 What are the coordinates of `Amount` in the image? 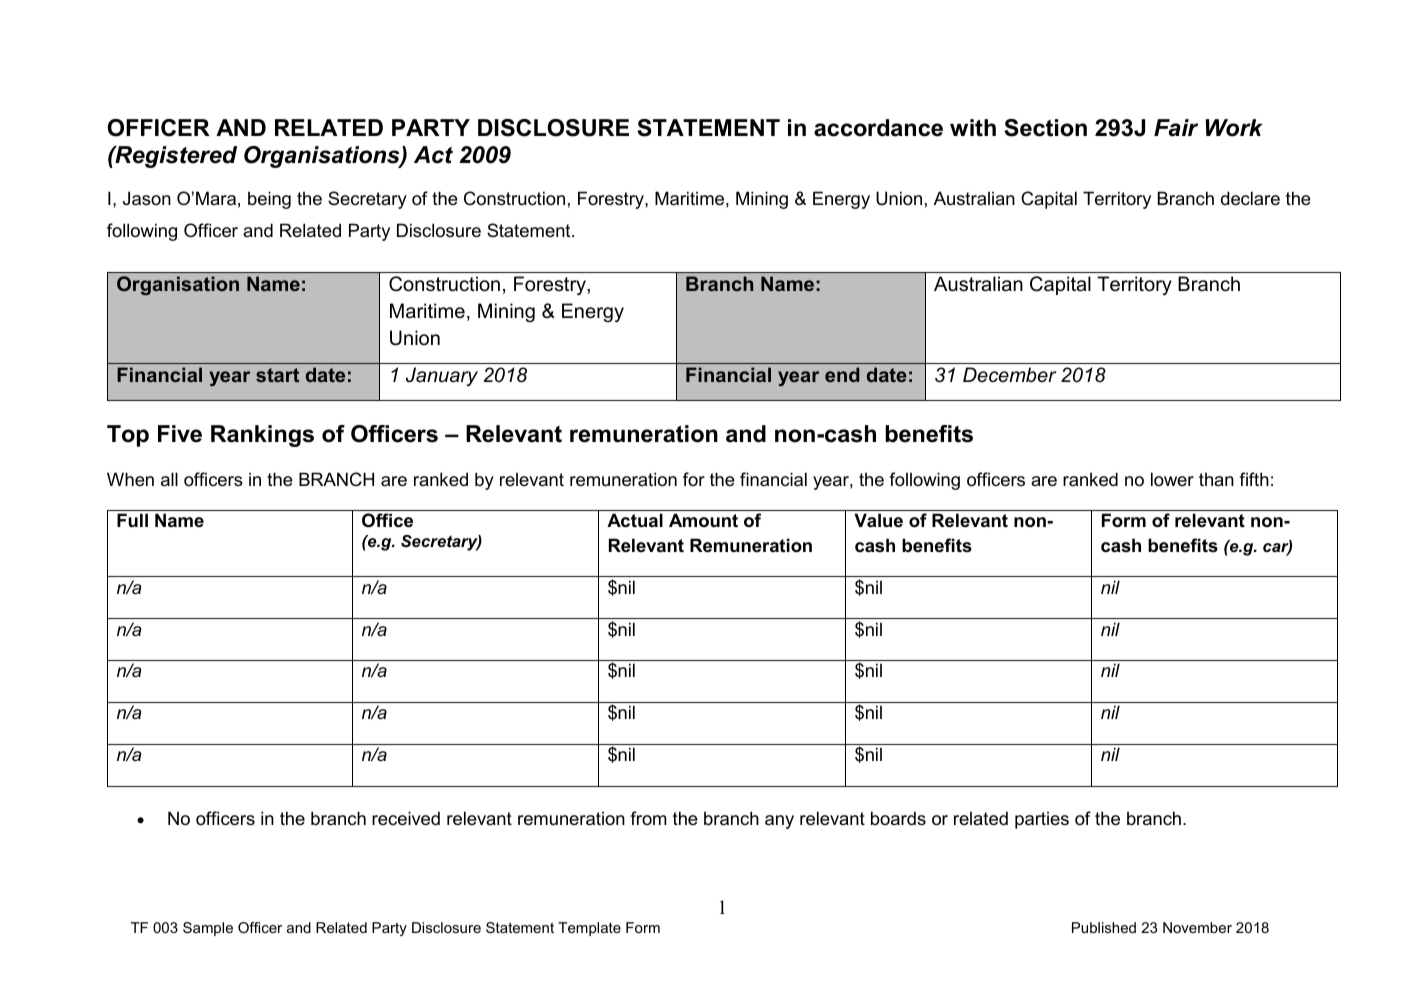 It's located at (703, 520).
